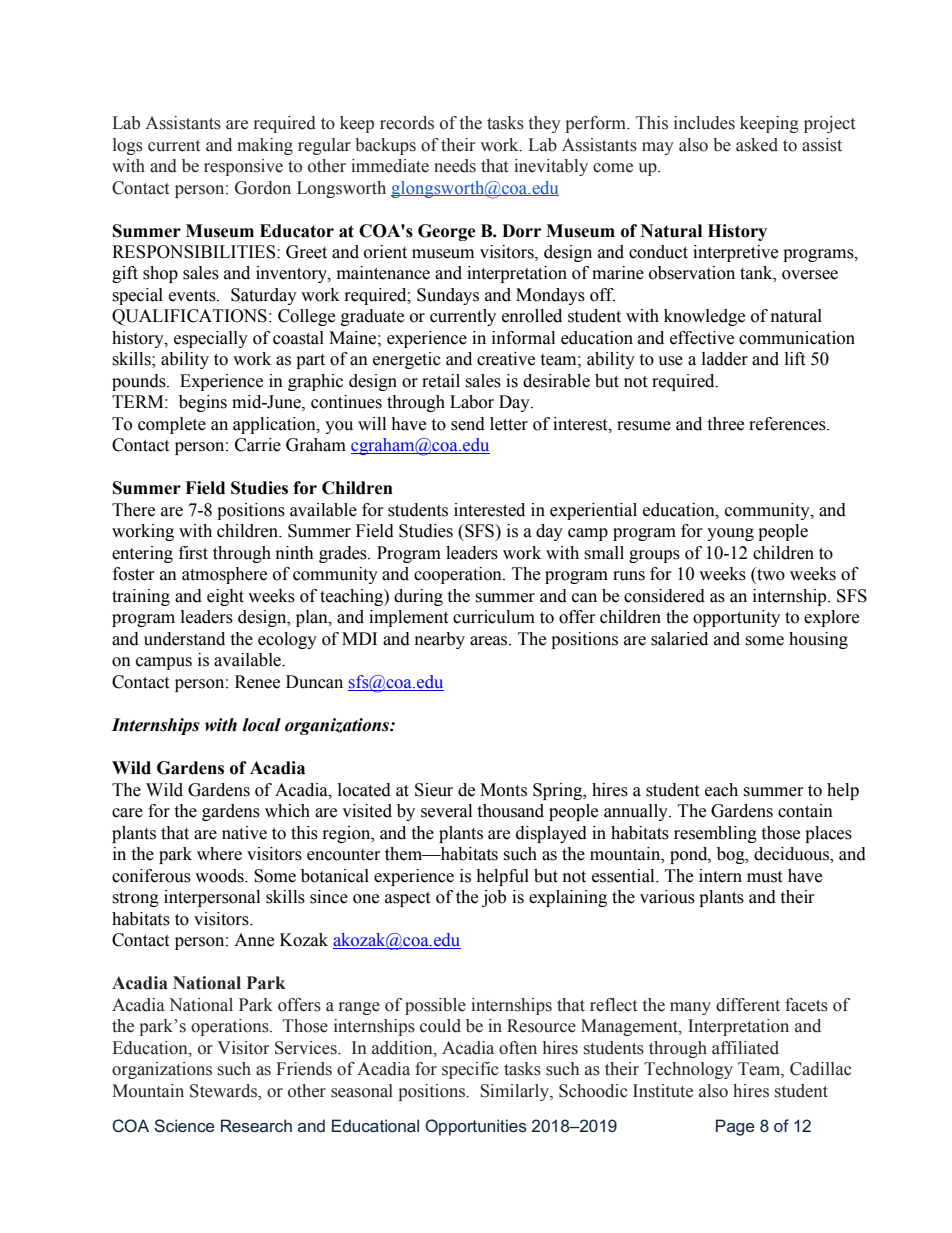 This screenshot has width=952, height=1233. I want to click on Stewards, so click(225, 1091).
